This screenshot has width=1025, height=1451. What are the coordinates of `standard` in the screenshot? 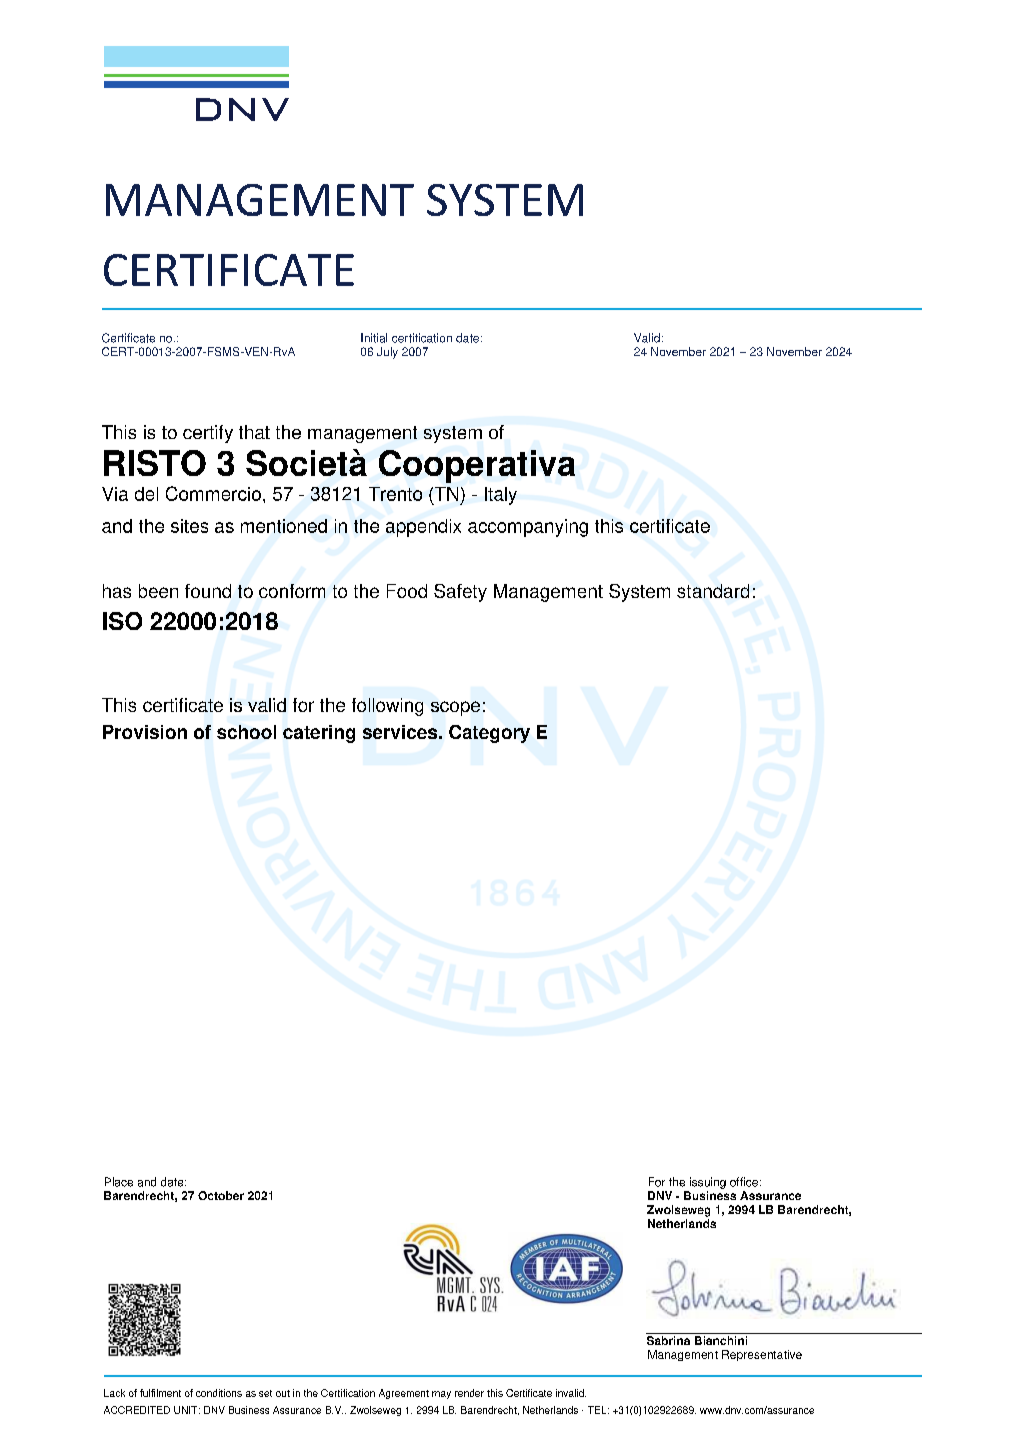 It's located at (713, 591).
